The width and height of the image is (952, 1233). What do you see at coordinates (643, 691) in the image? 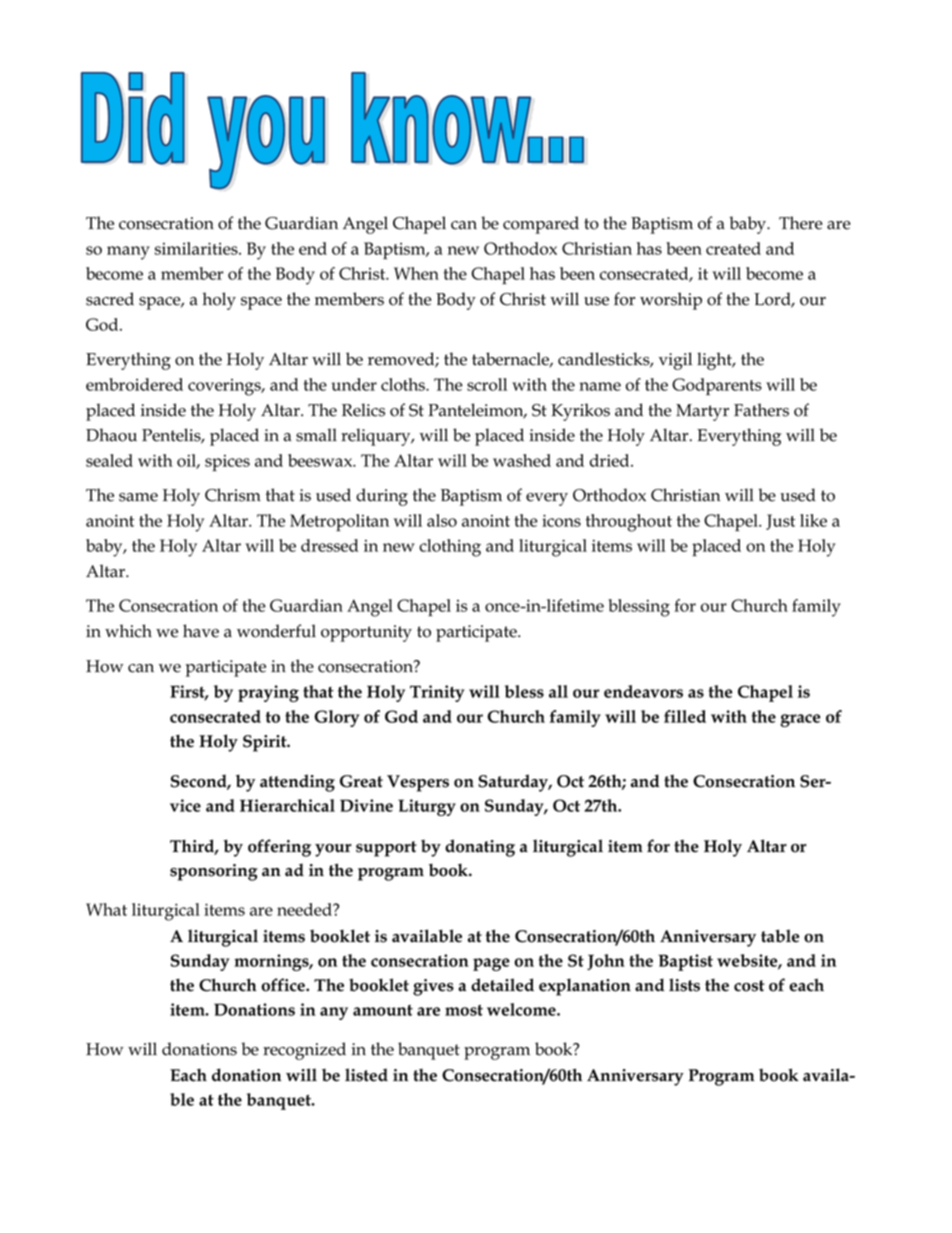
I see `endeavors` at bounding box center [643, 691].
